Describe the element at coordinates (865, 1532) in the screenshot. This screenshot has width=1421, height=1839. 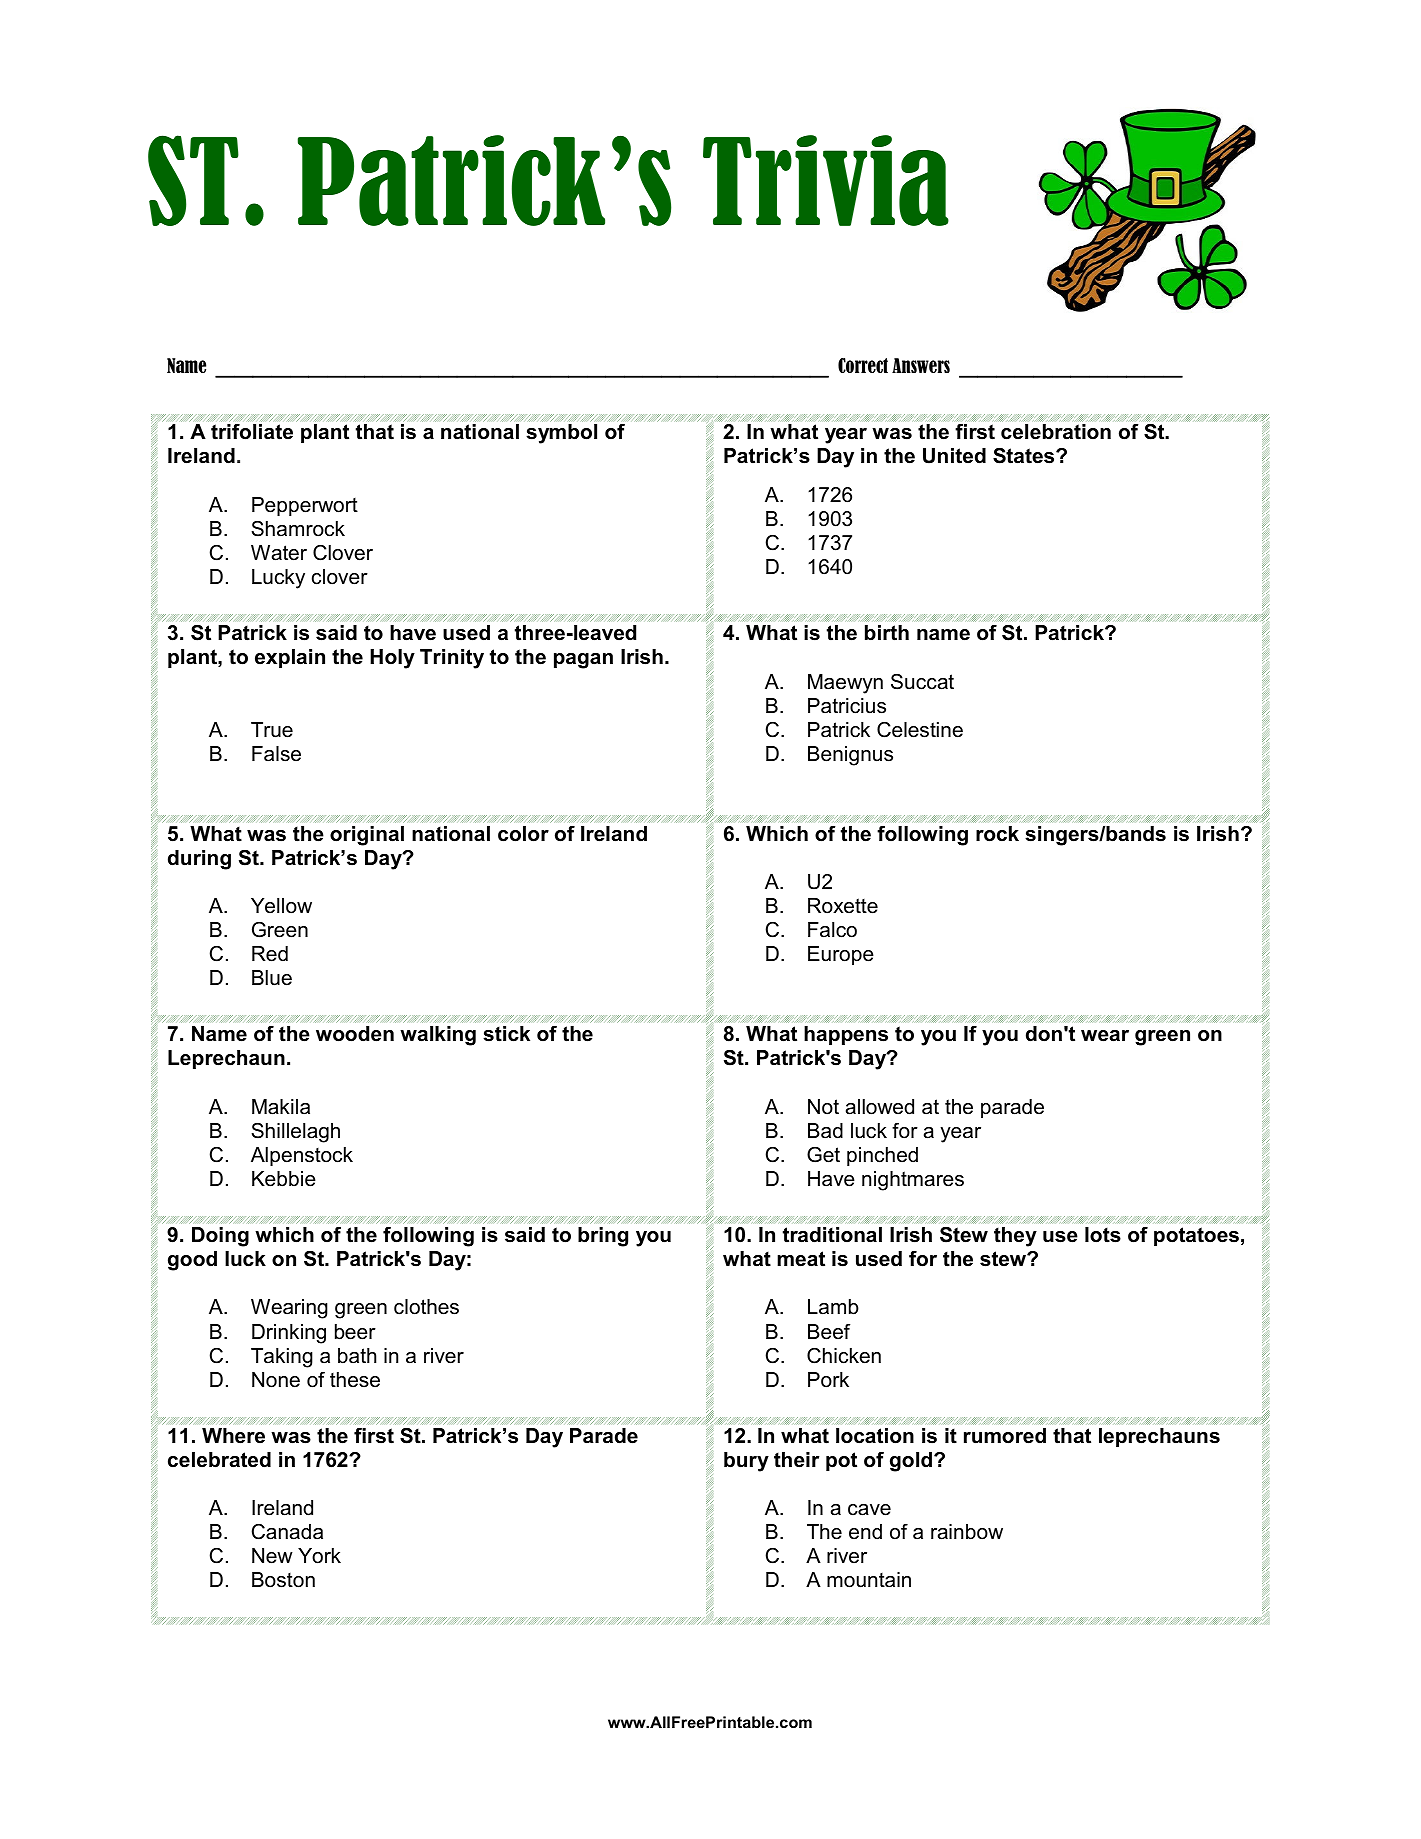
I see `end` at that location.
